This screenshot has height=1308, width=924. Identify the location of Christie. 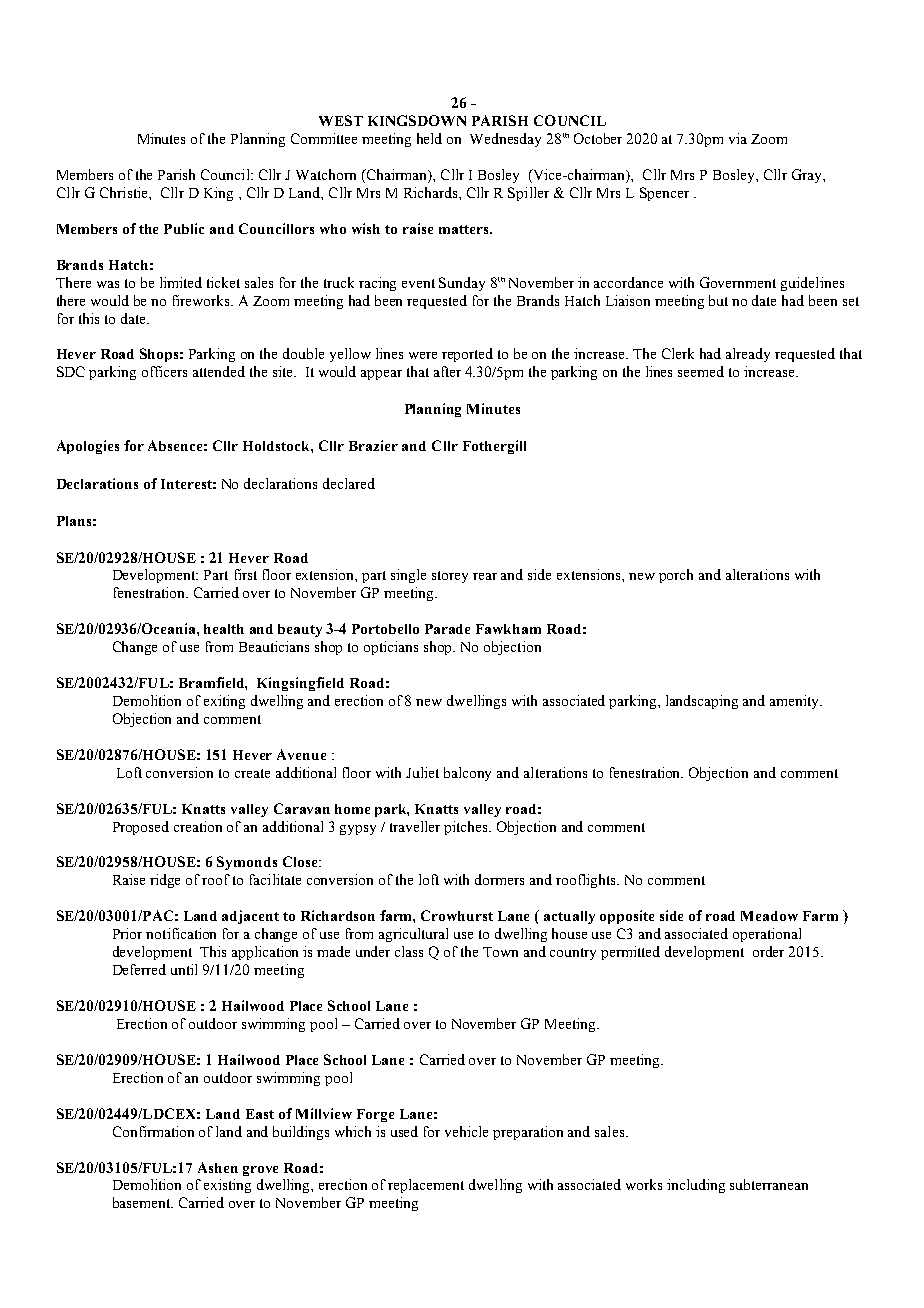
(125, 192).
